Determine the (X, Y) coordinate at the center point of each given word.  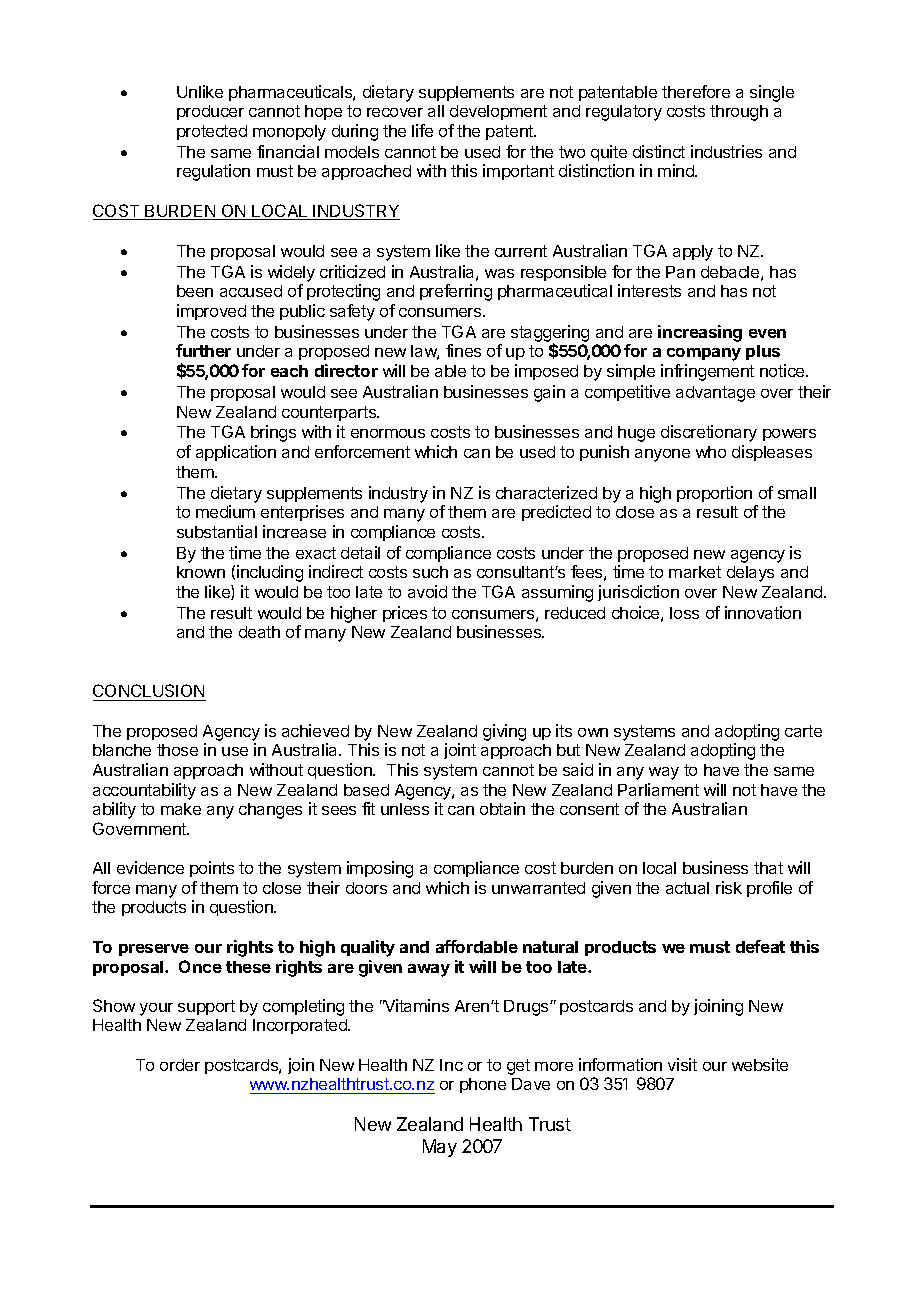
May (440, 1148)
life (422, 130)
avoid (427, 591)
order (180, 1065)
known (201, 572)
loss (684, 613)
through (739, 113)
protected (212, 132)
